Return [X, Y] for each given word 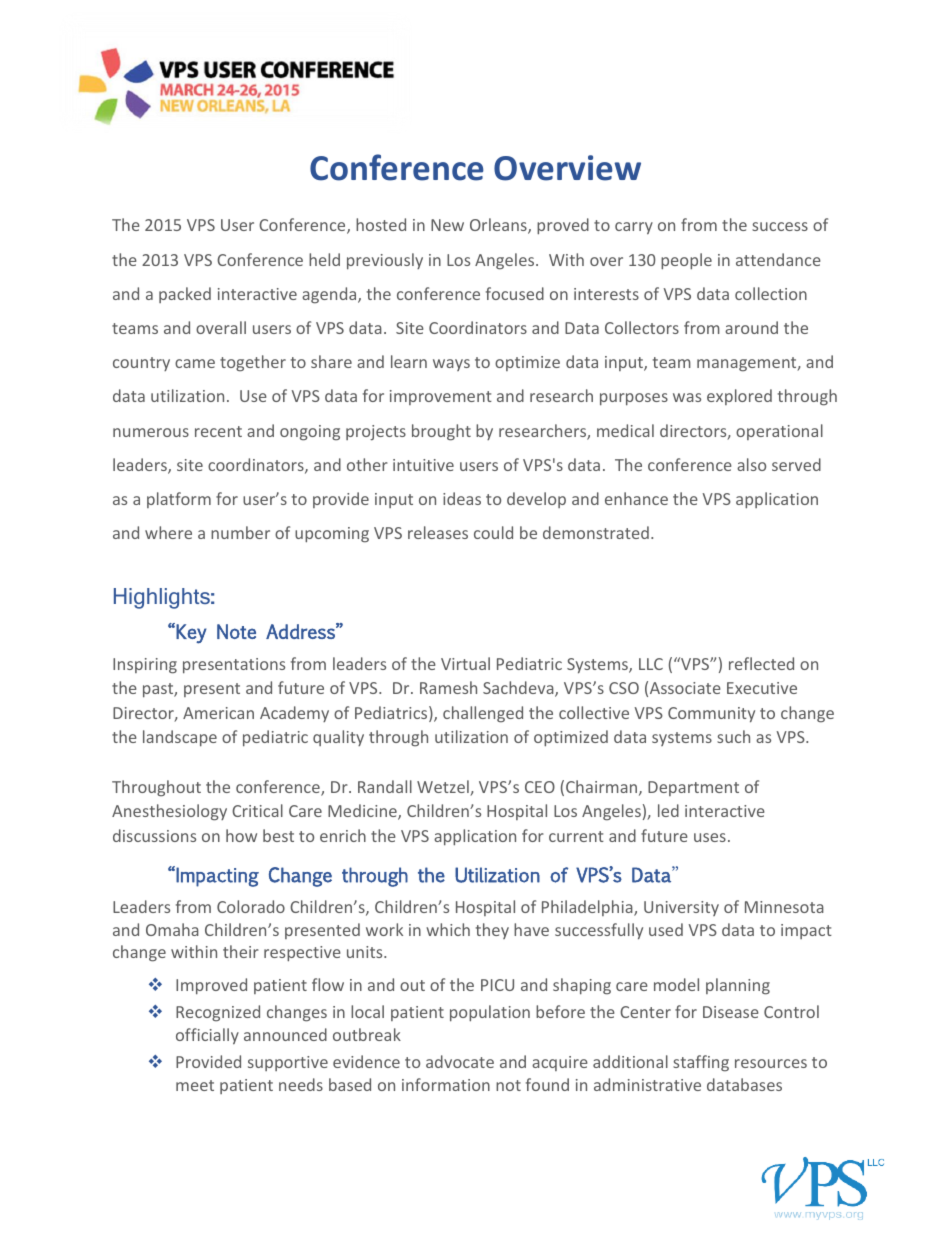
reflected [761, 663]
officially [207, 1036]
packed [185, 295]
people [686, 261]
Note [236, 631]
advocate [460, 1061]
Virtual [465, 663]
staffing [701, 1063]
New [447, 225]
